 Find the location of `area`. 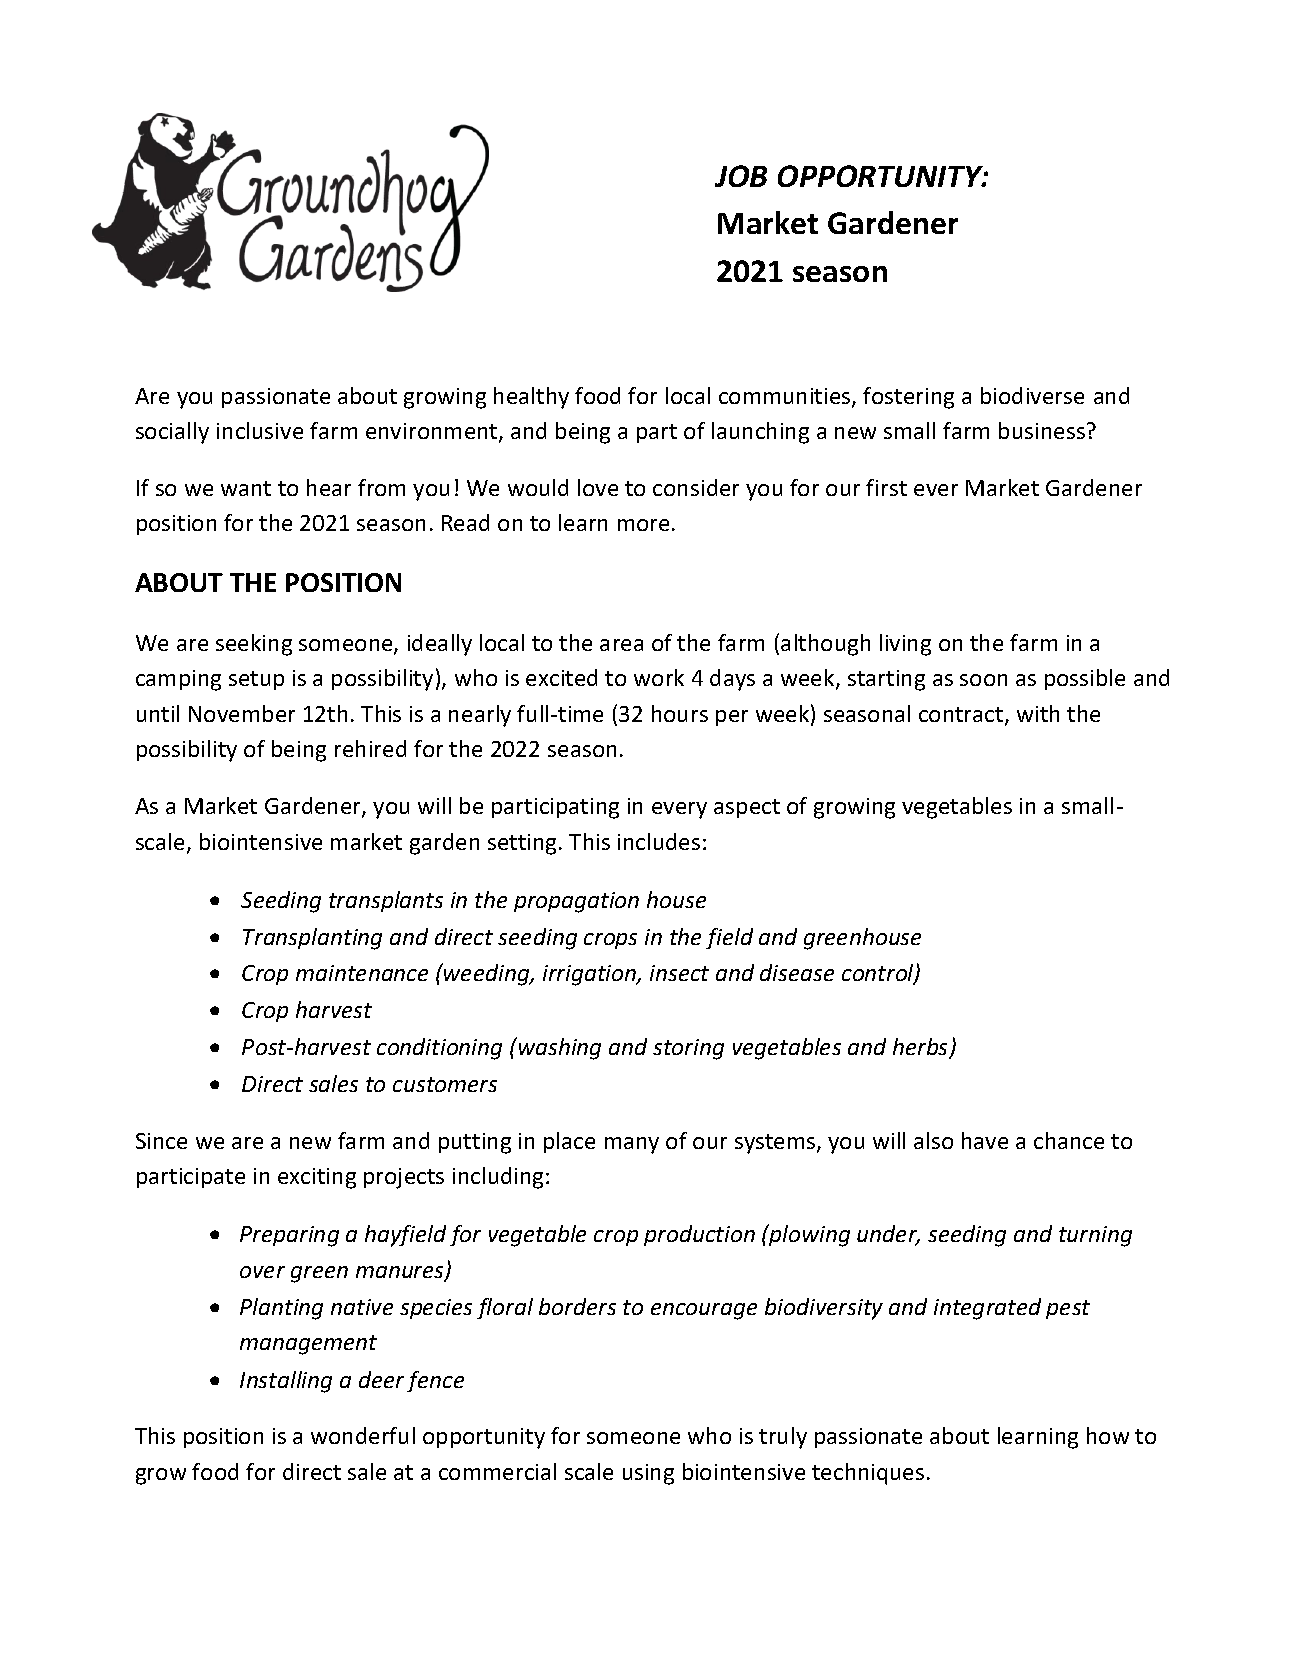

area is located at coordinates (621, 645).
